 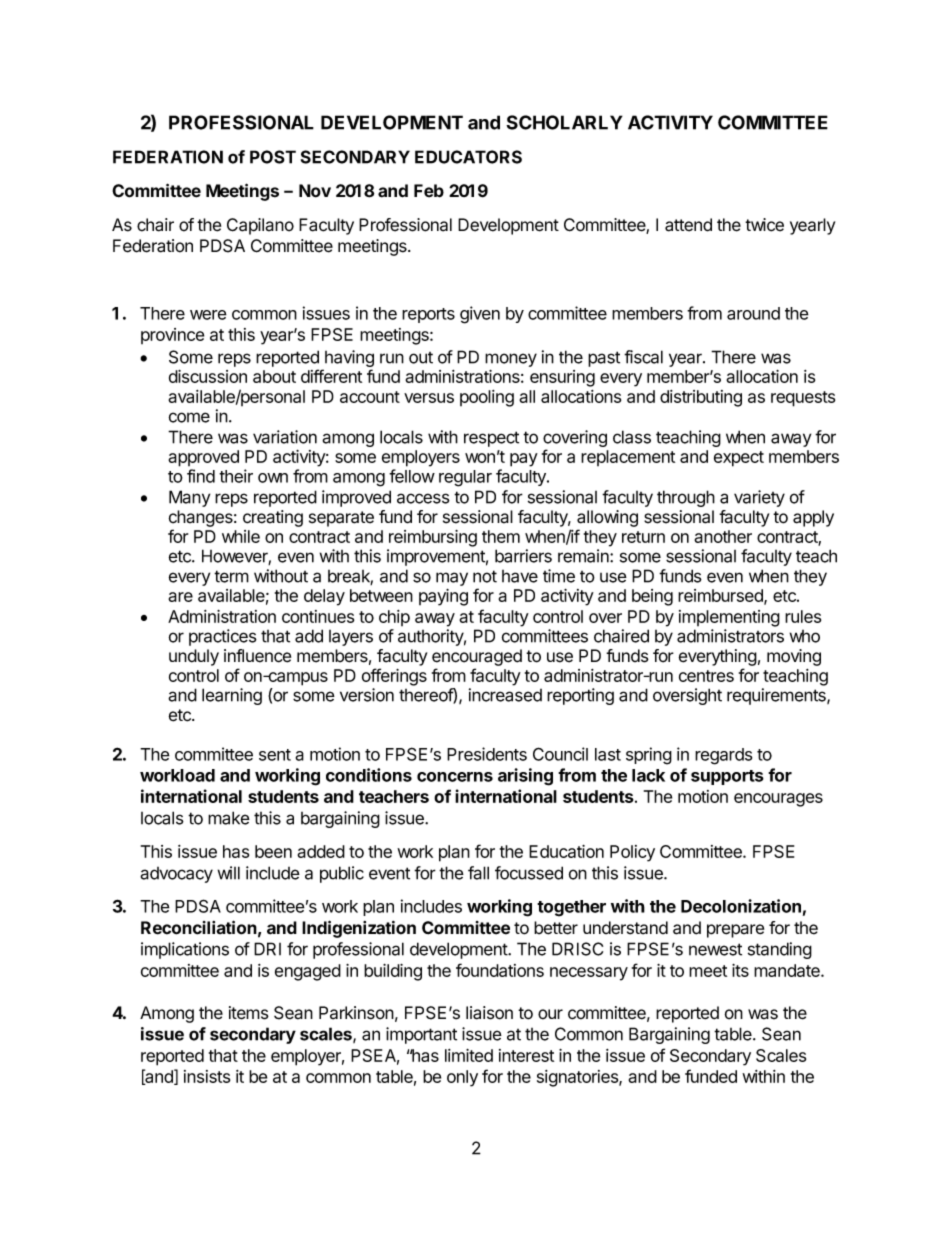 What do you see at coordinates (491, 439) in the image?
I see `respect` at bounding box center [491, 439].
